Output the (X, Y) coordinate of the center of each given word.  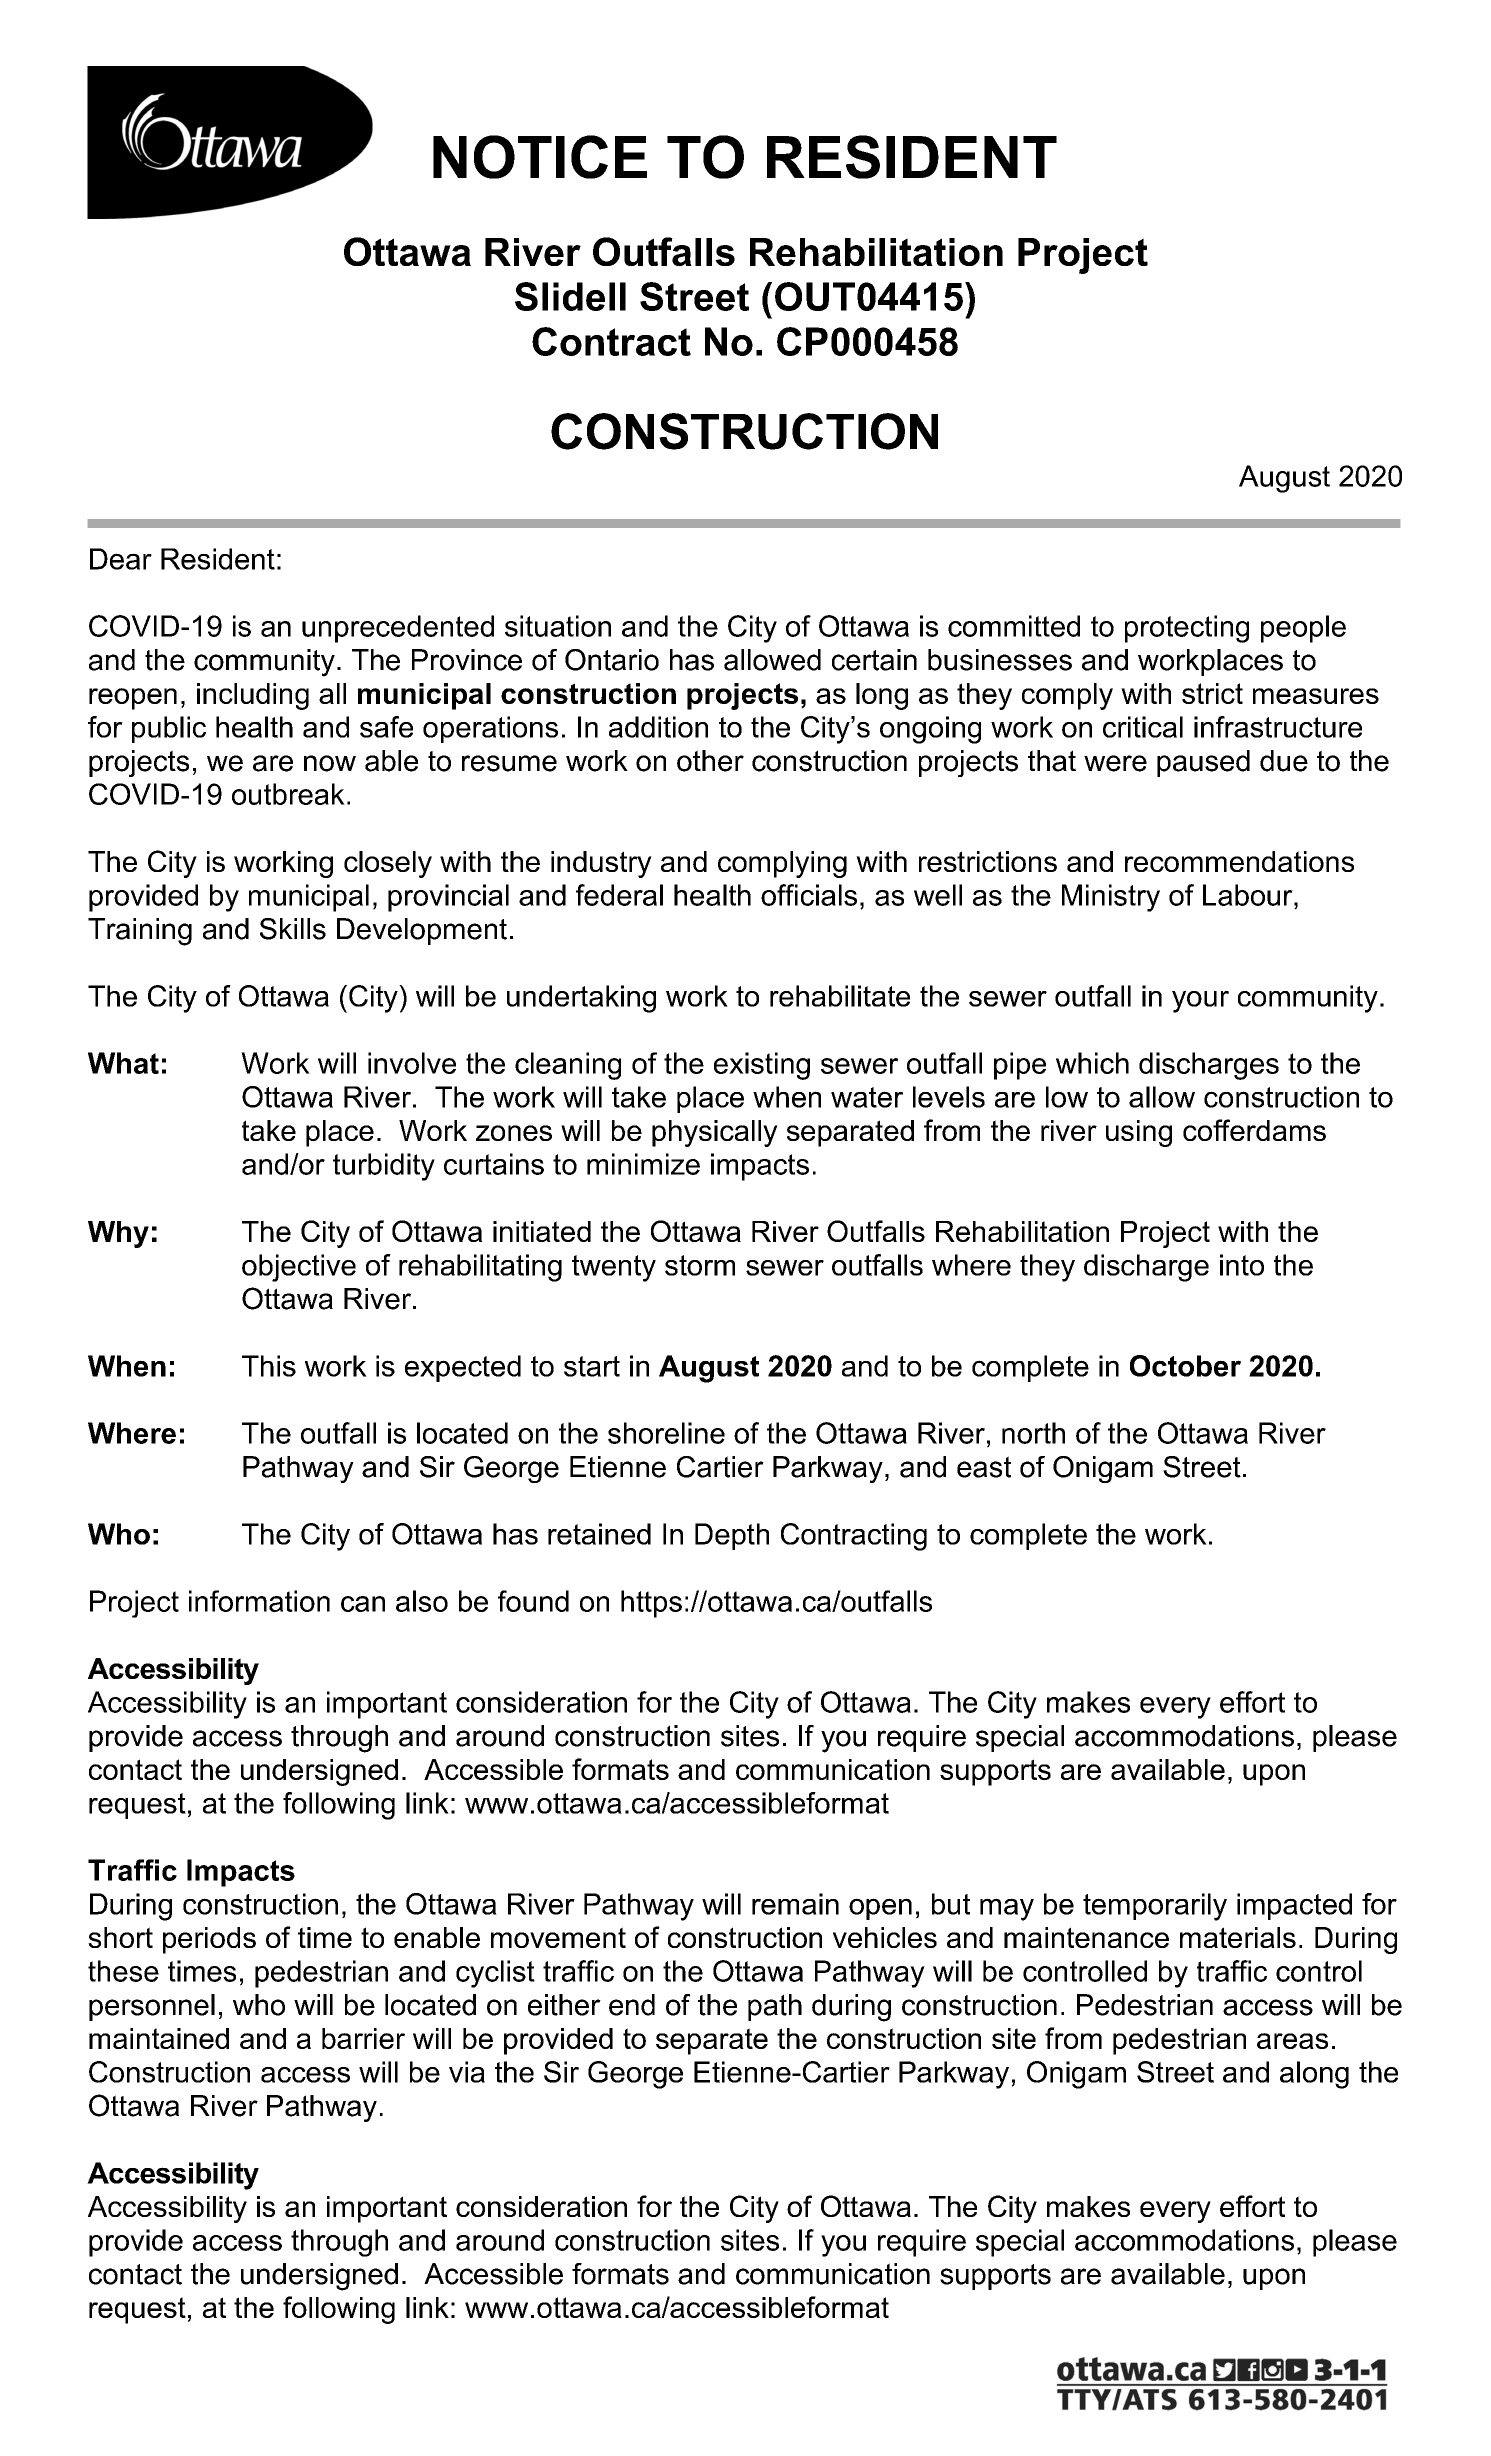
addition (658, 727)
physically (715, 1133)
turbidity (384, 1167)
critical (1143, 727)
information (259, 1601)
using (1139, 1133)
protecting (1187, 629)
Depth (732, 1536)
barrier (363, 2038)
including (253, 696)
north (1033, 1433)
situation (558, 626)
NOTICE (540, 157)
